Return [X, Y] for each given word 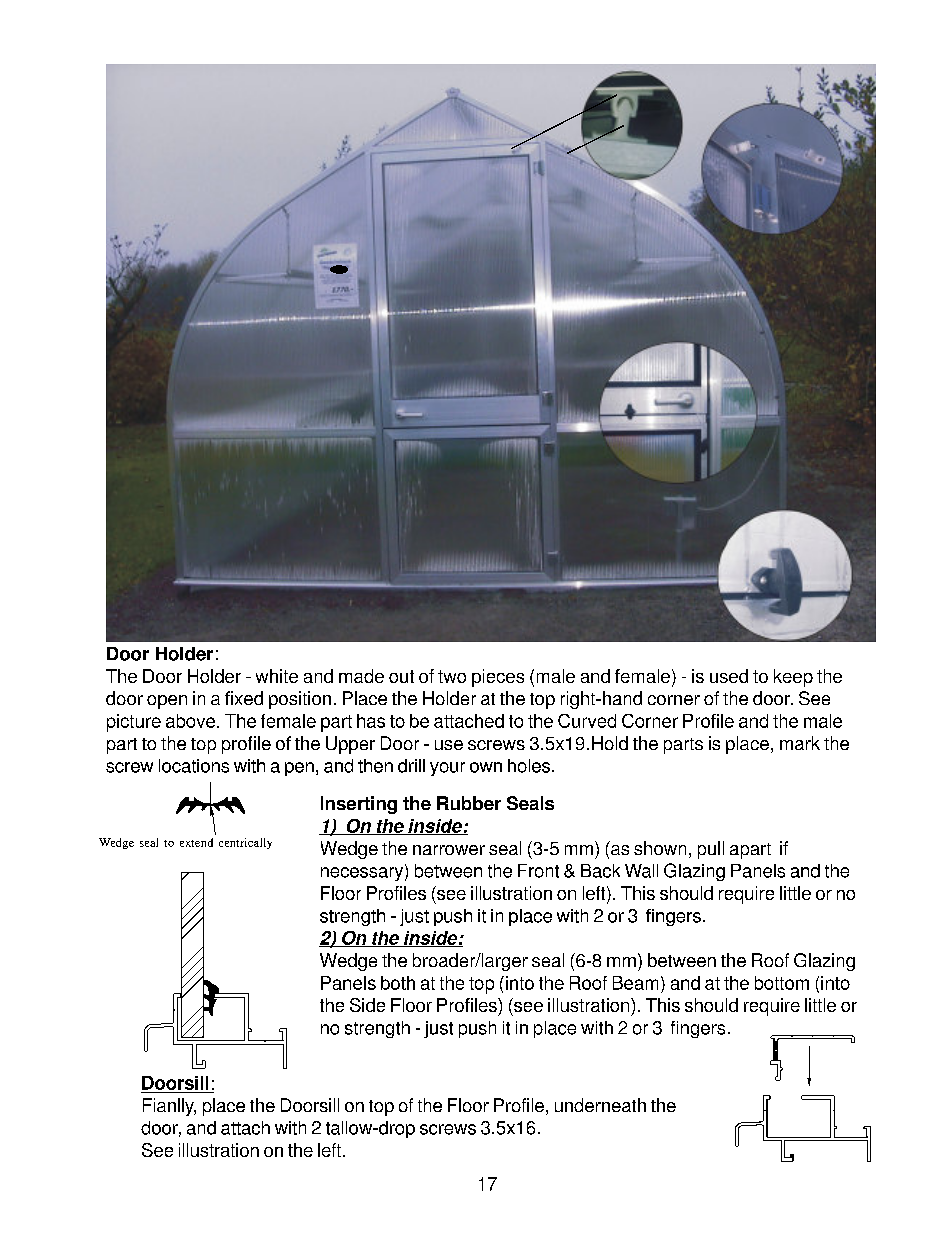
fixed [244, 698]
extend [196, 842]
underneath [600, 1105]
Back [600, 871]
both [398, 983]
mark [800, 743]
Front [538, 871]
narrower [449, 850]
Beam [635, 983]
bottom [782, 983]
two [452, 676]
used [729, 676]
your [447, 769]
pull [711, 850]
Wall [641, 871]
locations [194, 766]
